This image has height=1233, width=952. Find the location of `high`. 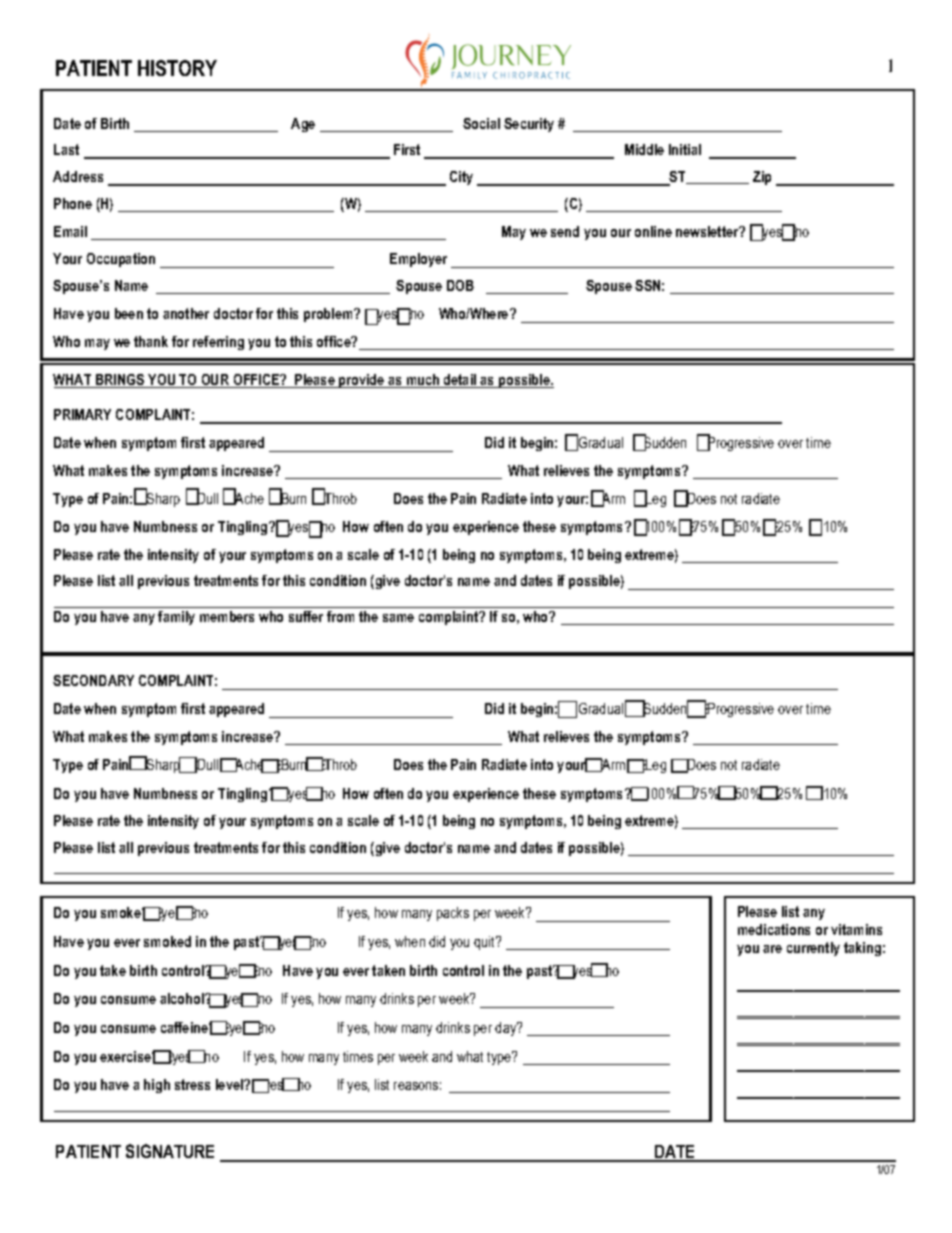

high is located at coordinates (157, 1086).
